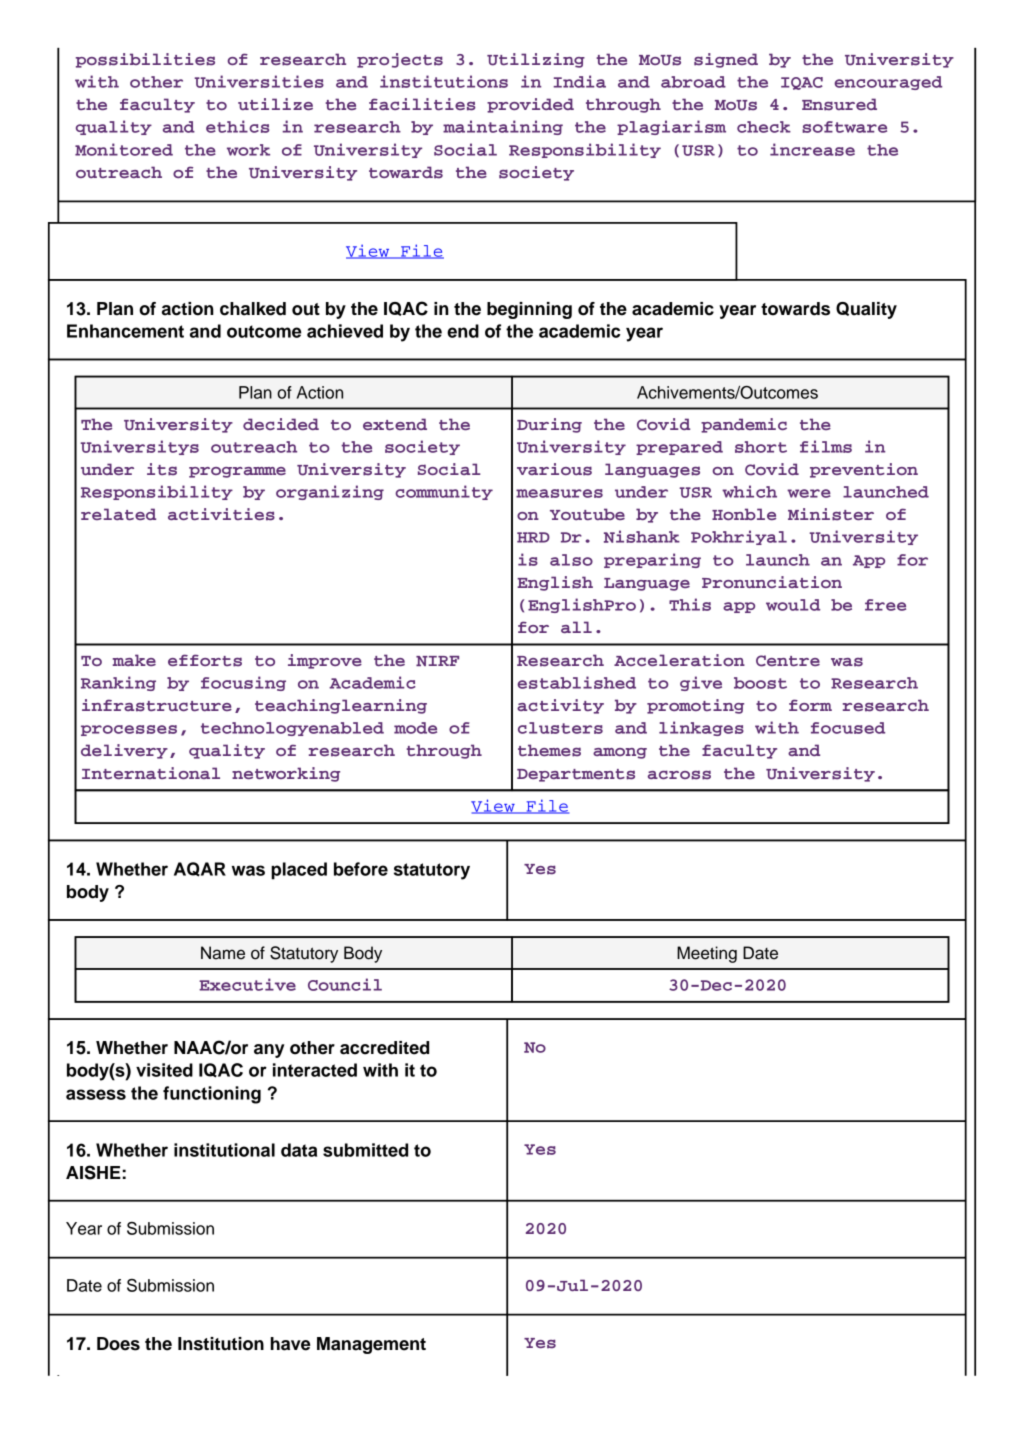  I want to click on check, so click(764, 127).
